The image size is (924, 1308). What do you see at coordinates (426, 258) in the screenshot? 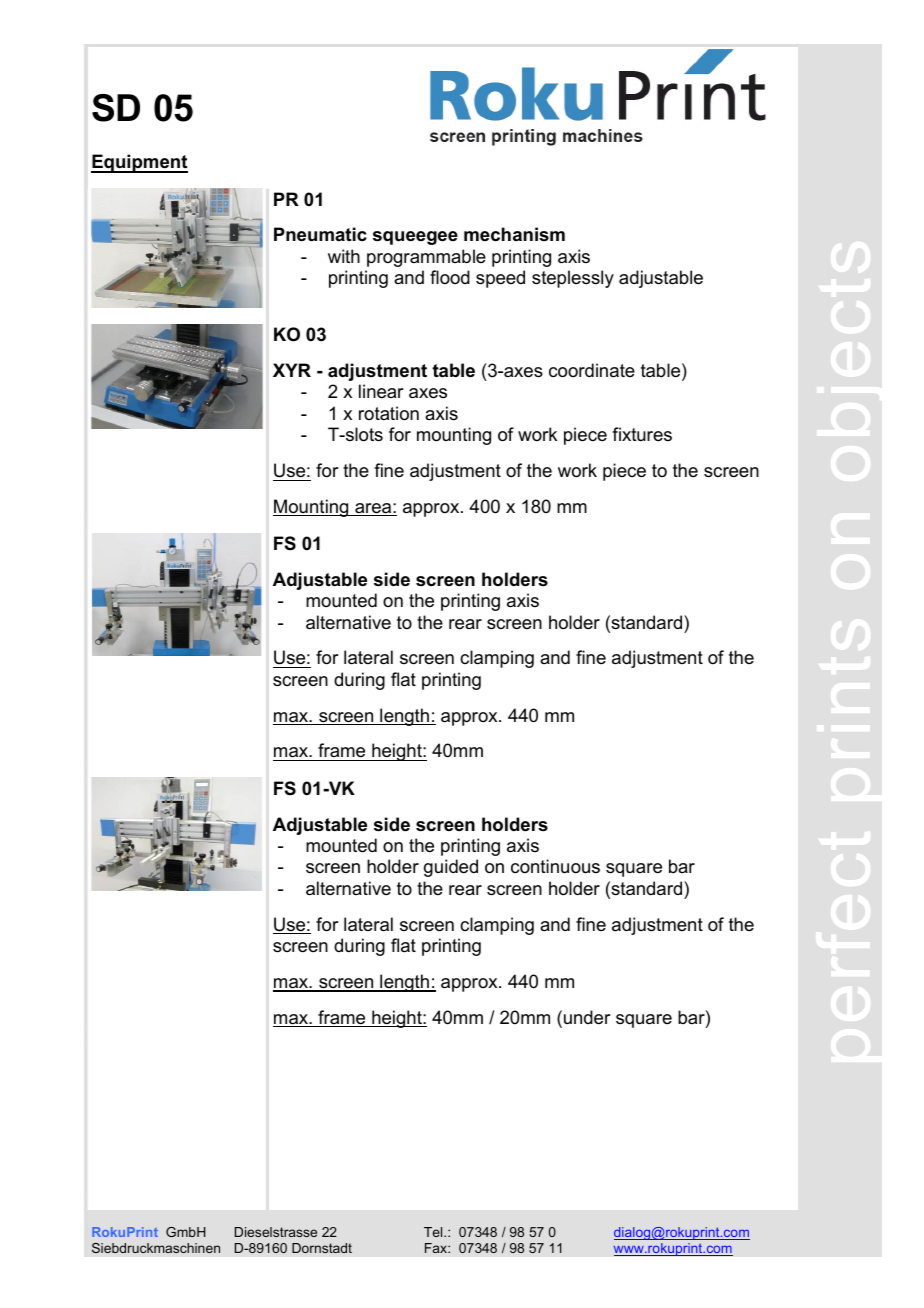
I see `programmable` at bounding box center [426, 258].
